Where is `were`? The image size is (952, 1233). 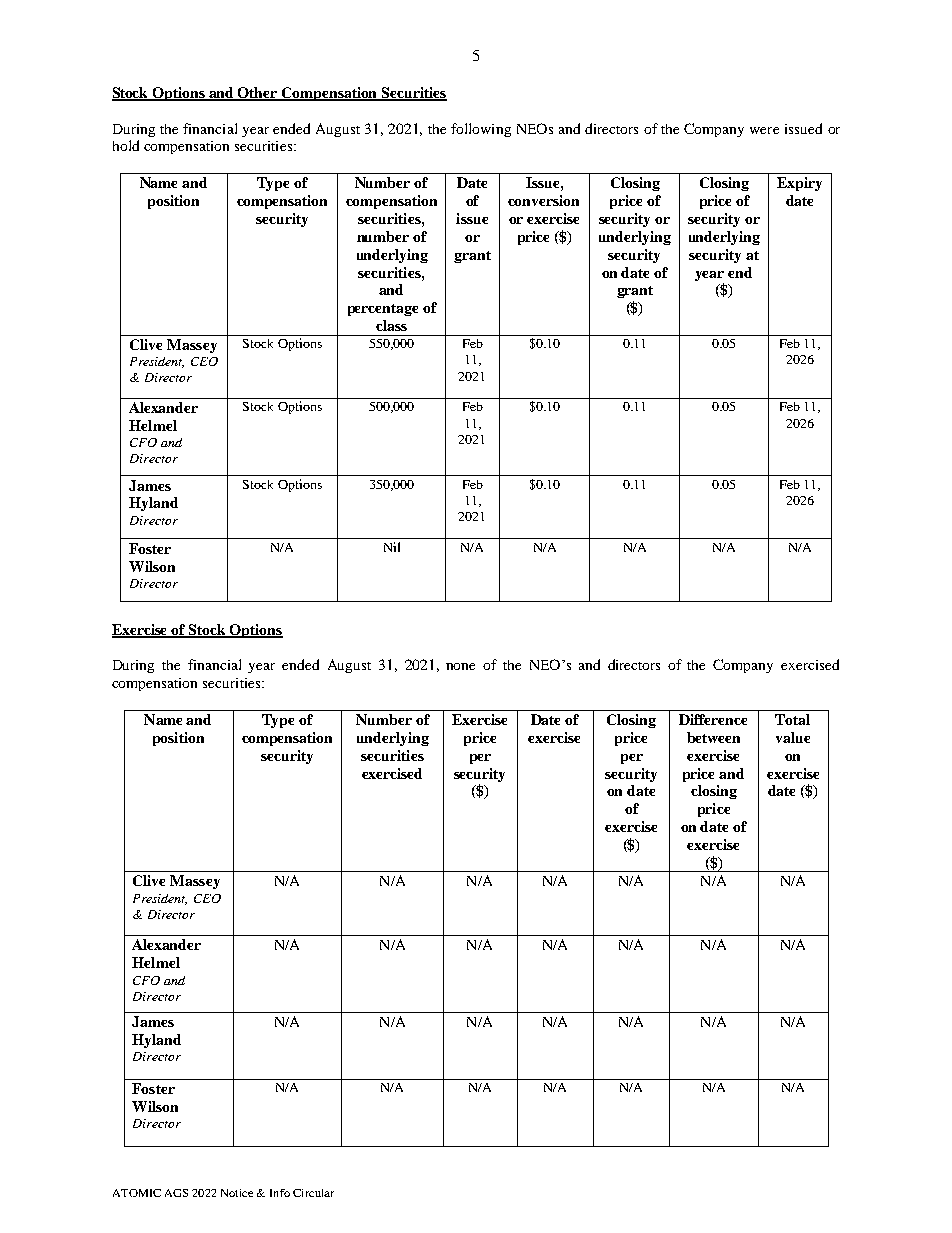
were is located at coordinates (764, 130).
